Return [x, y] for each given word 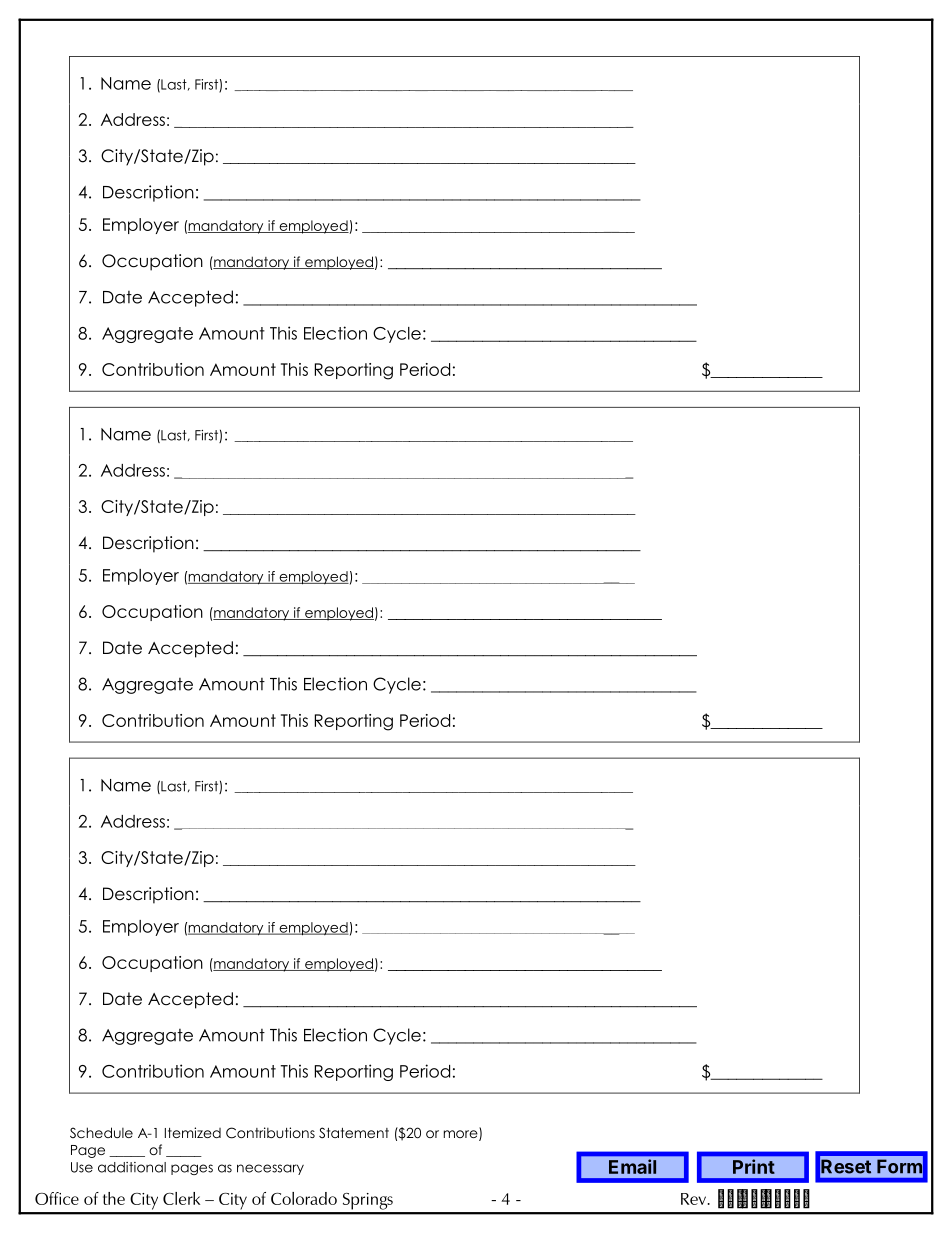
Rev [695, 1199]
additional [132, 1167]
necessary [270, 1169]
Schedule [101, 1132]
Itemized [193, 1132]
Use [82, 1167]
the [114, 1198]
